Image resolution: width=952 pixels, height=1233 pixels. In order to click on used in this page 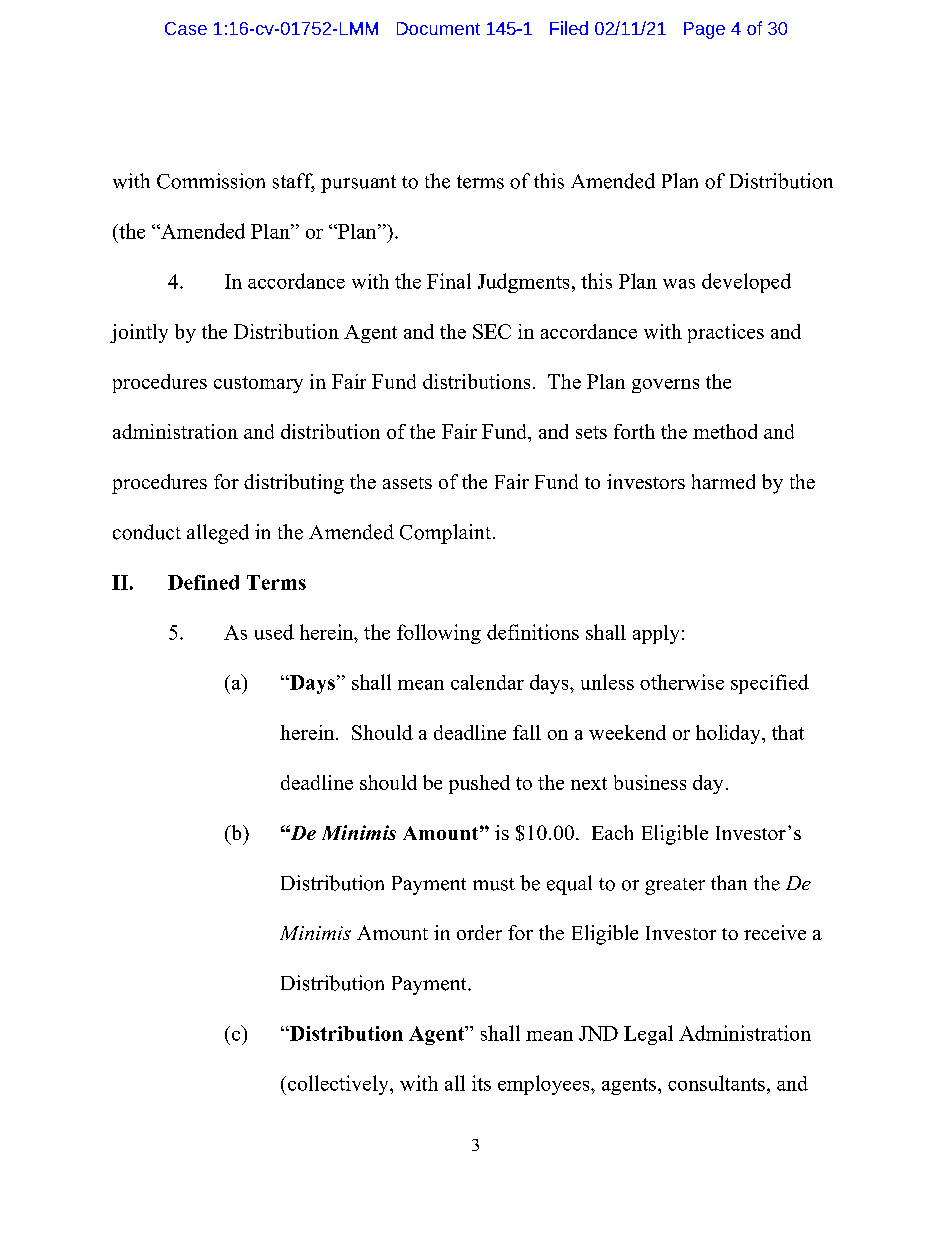, I will do `click(274, 632)`.
